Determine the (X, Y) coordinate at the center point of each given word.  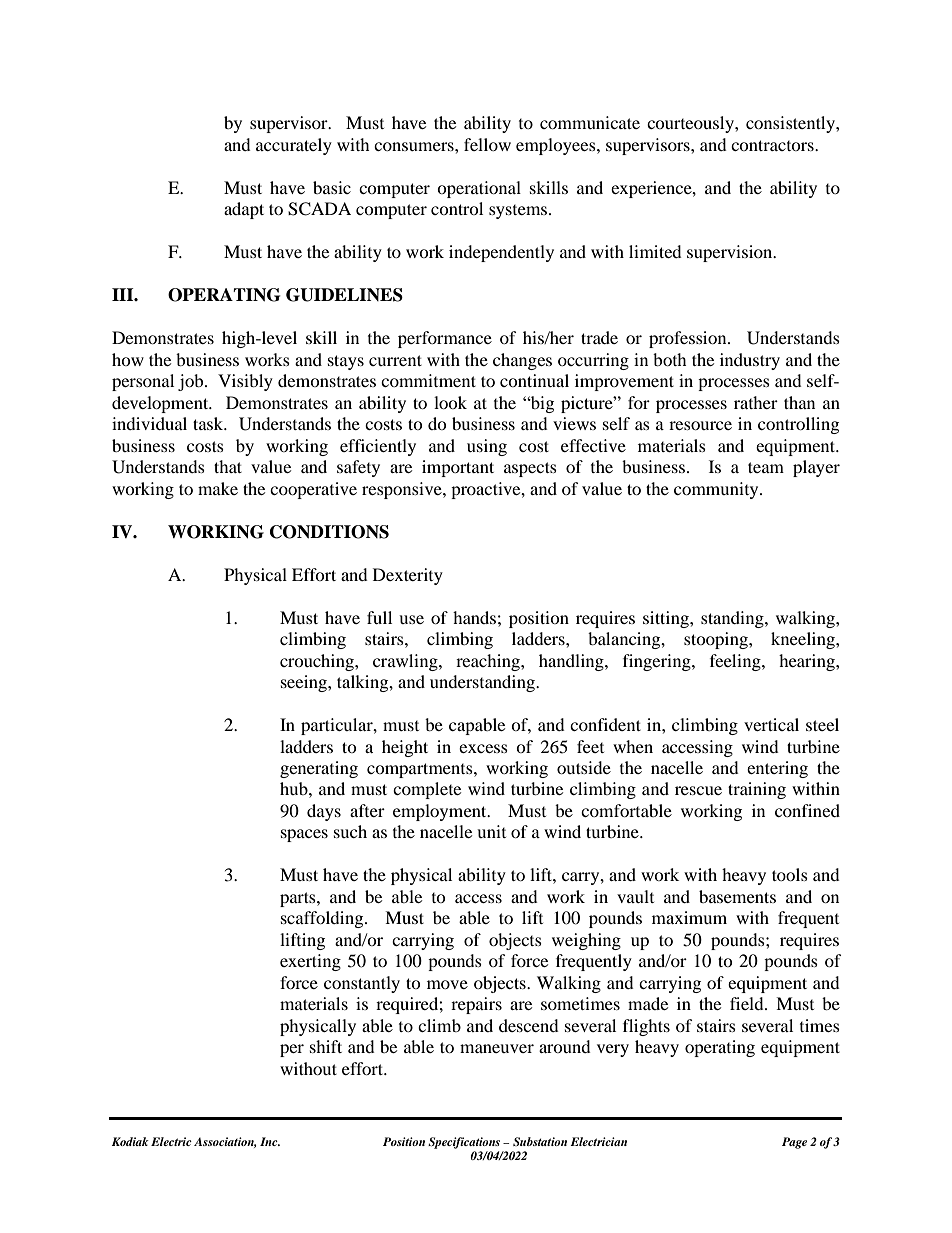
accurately (294, 146)
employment (441, 812)
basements (737, 896)
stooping (717, 640)
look (450, 402)
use (411, 619)
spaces (304, 835)
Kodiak (130, 1141)
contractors (773, 145)
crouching (318, 662)
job (192, 382)
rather (756, 402)
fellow (487, 144)
